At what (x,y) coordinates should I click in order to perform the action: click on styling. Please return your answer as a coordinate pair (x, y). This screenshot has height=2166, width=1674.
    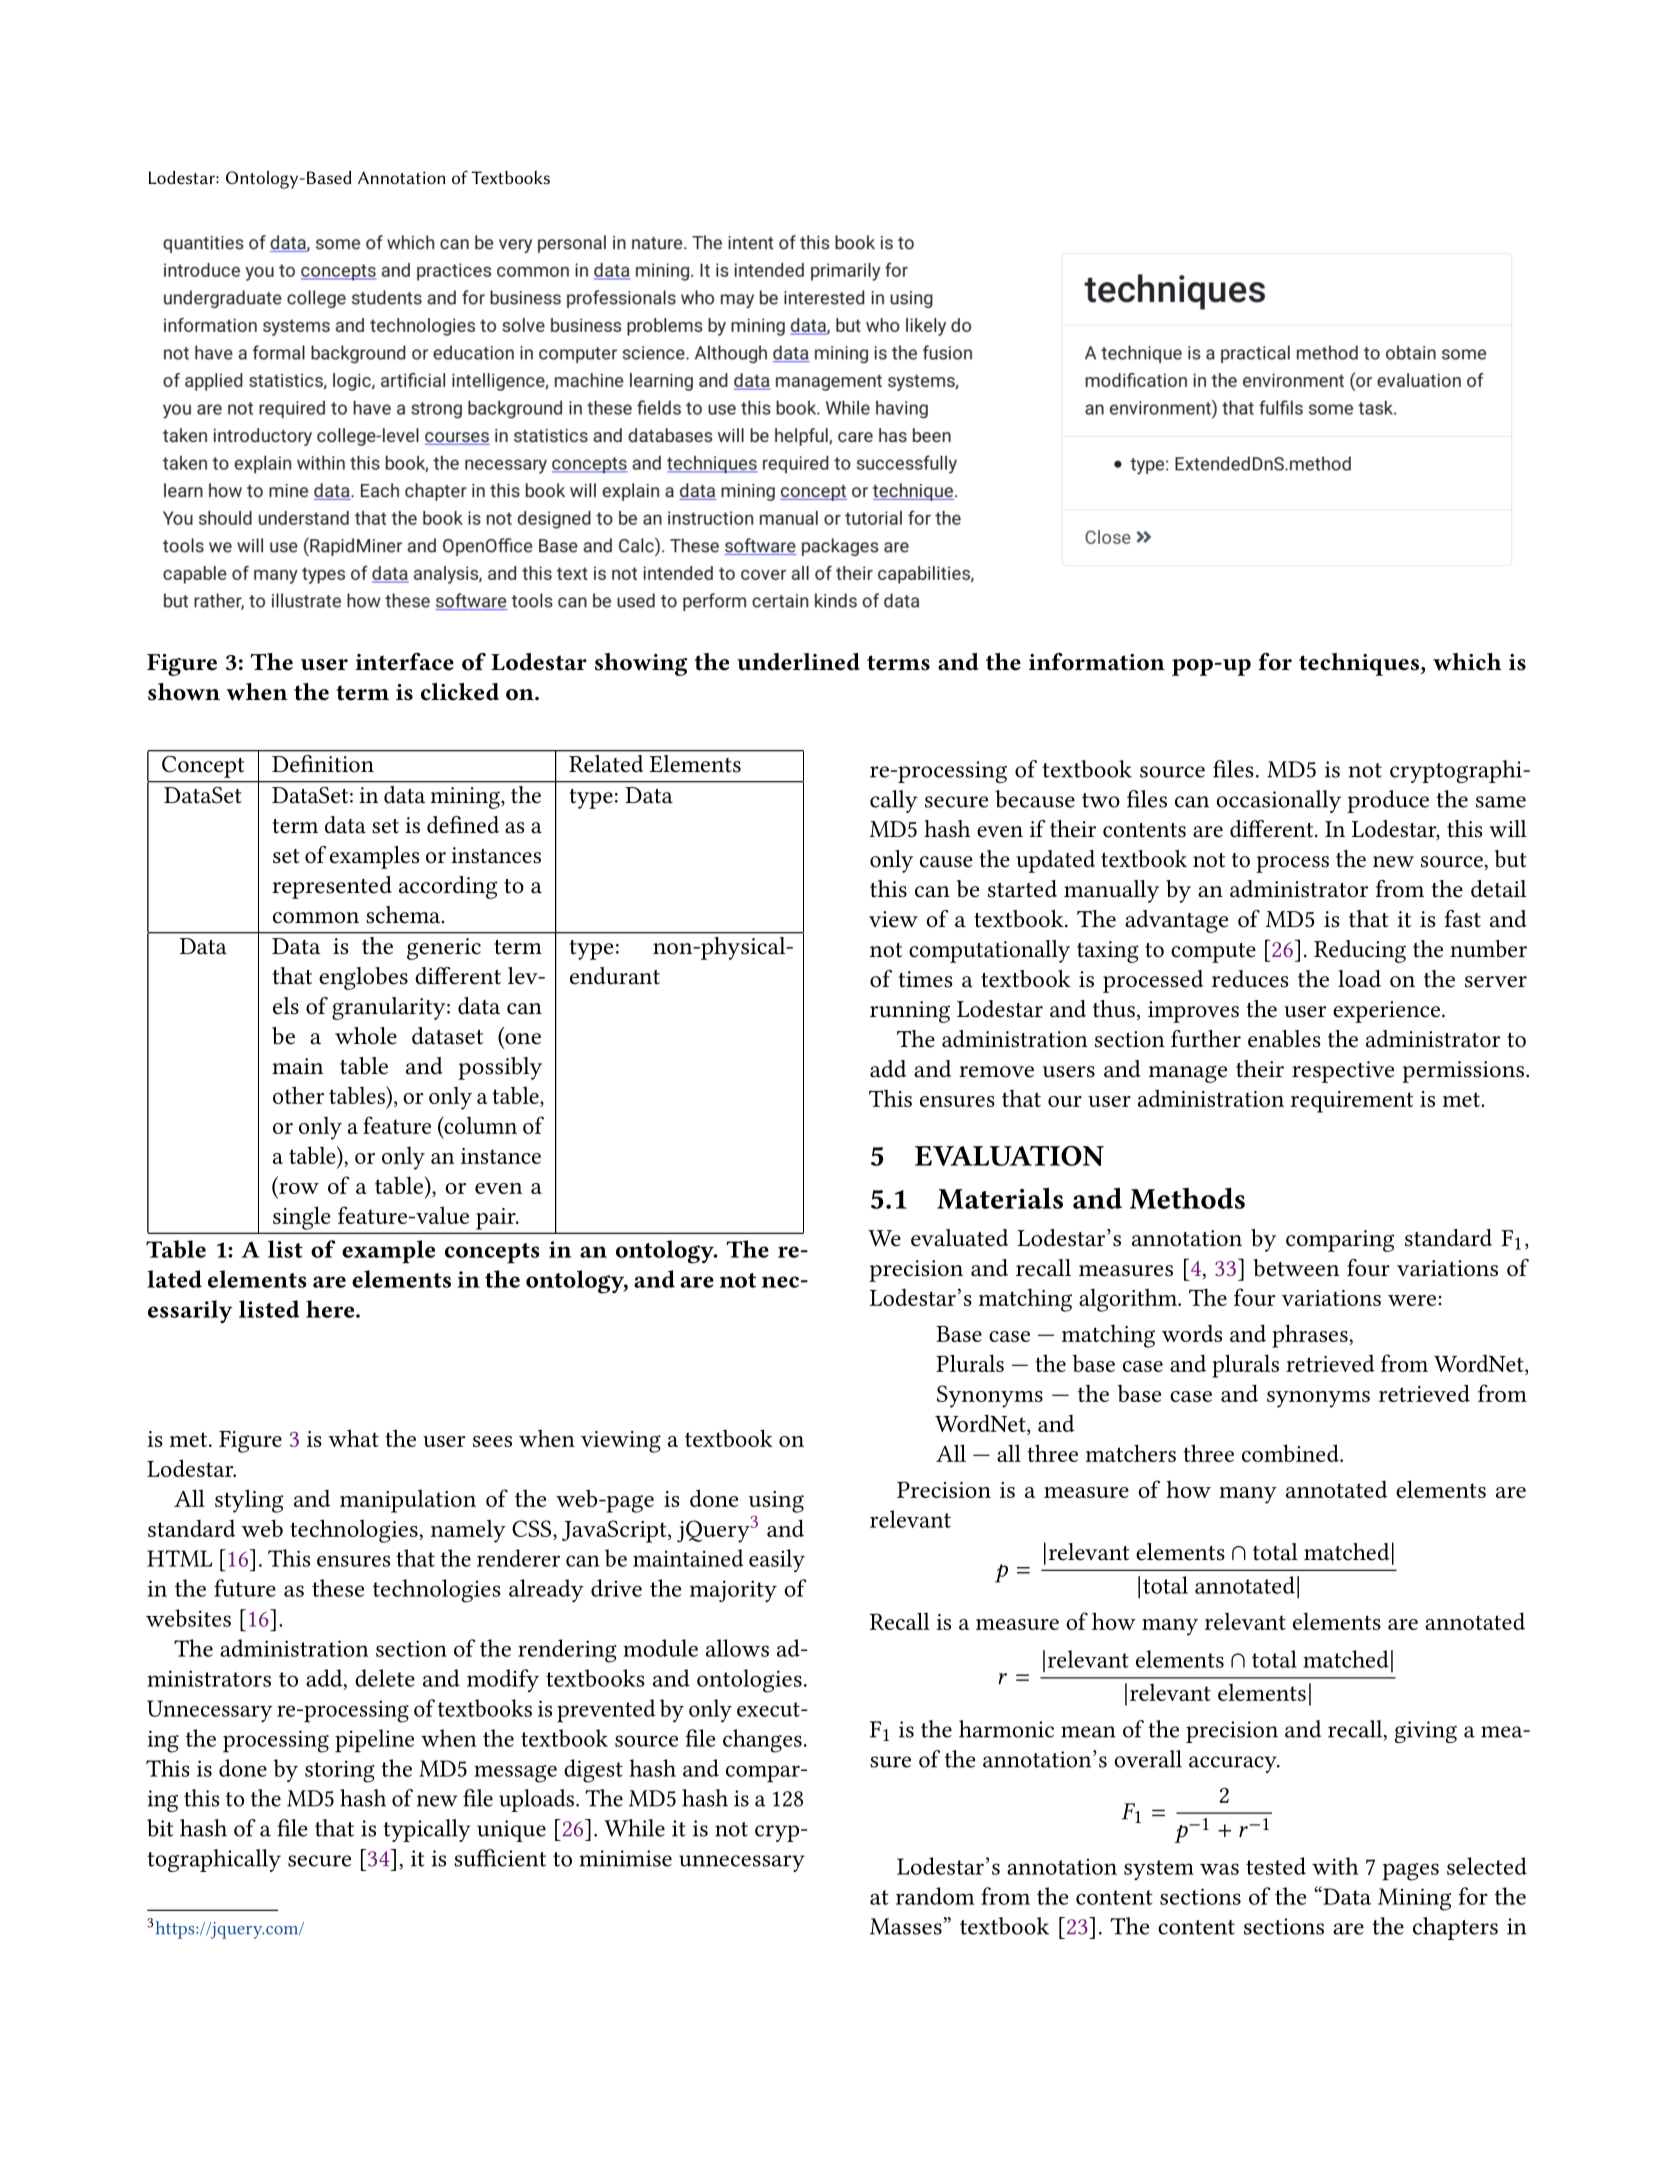
    Looking at the image, I should click on (249, 1501).
